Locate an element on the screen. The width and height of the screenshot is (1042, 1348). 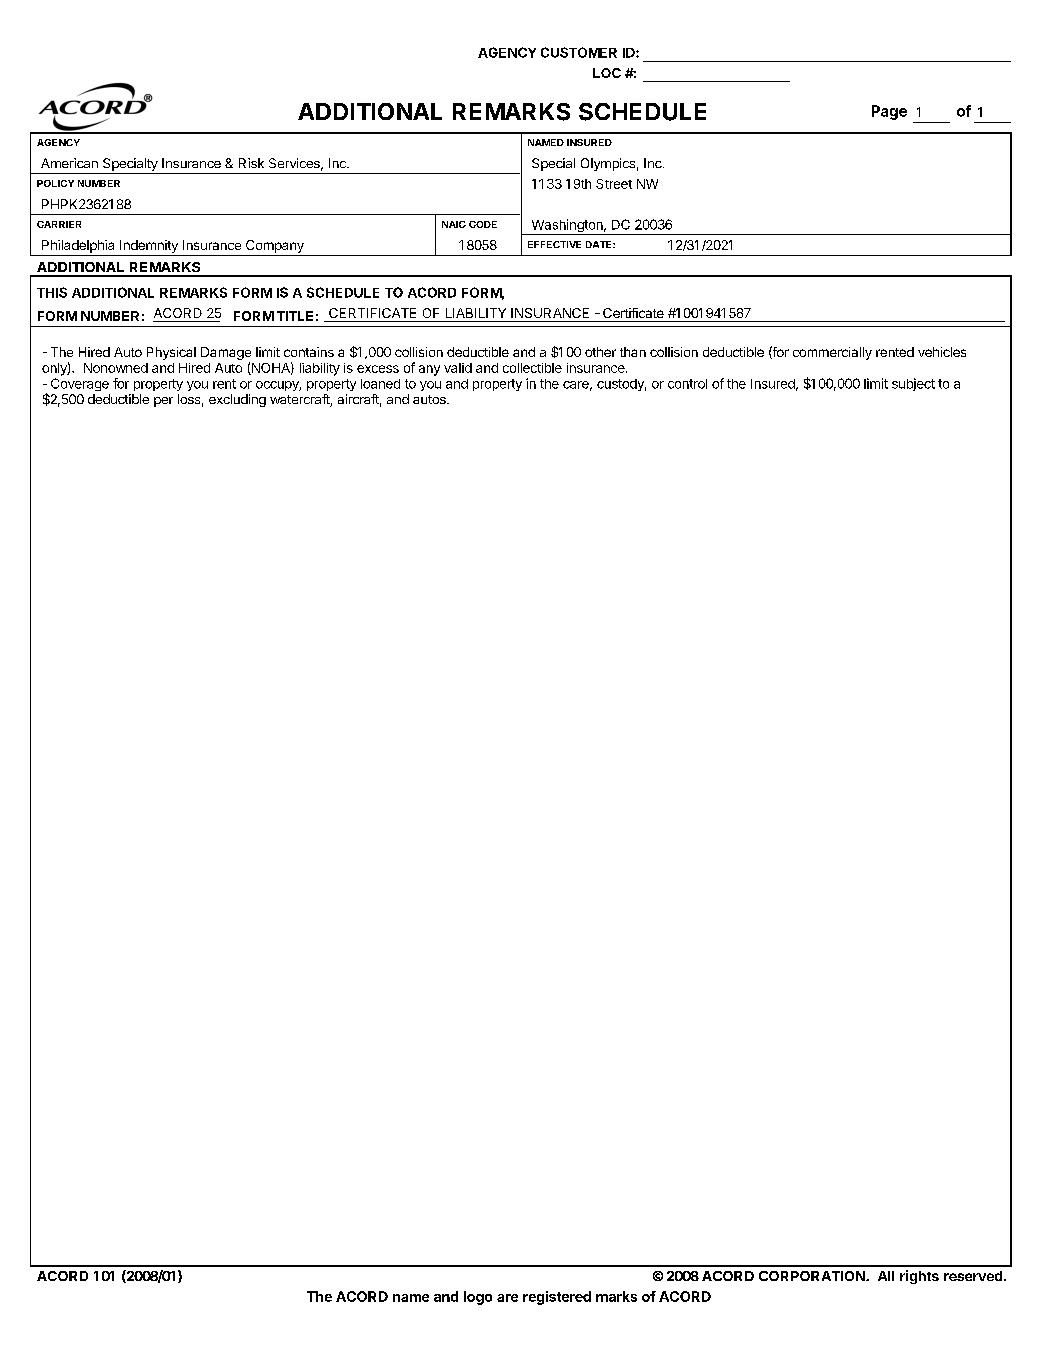
excluding is located at coordinates (237, 400).
